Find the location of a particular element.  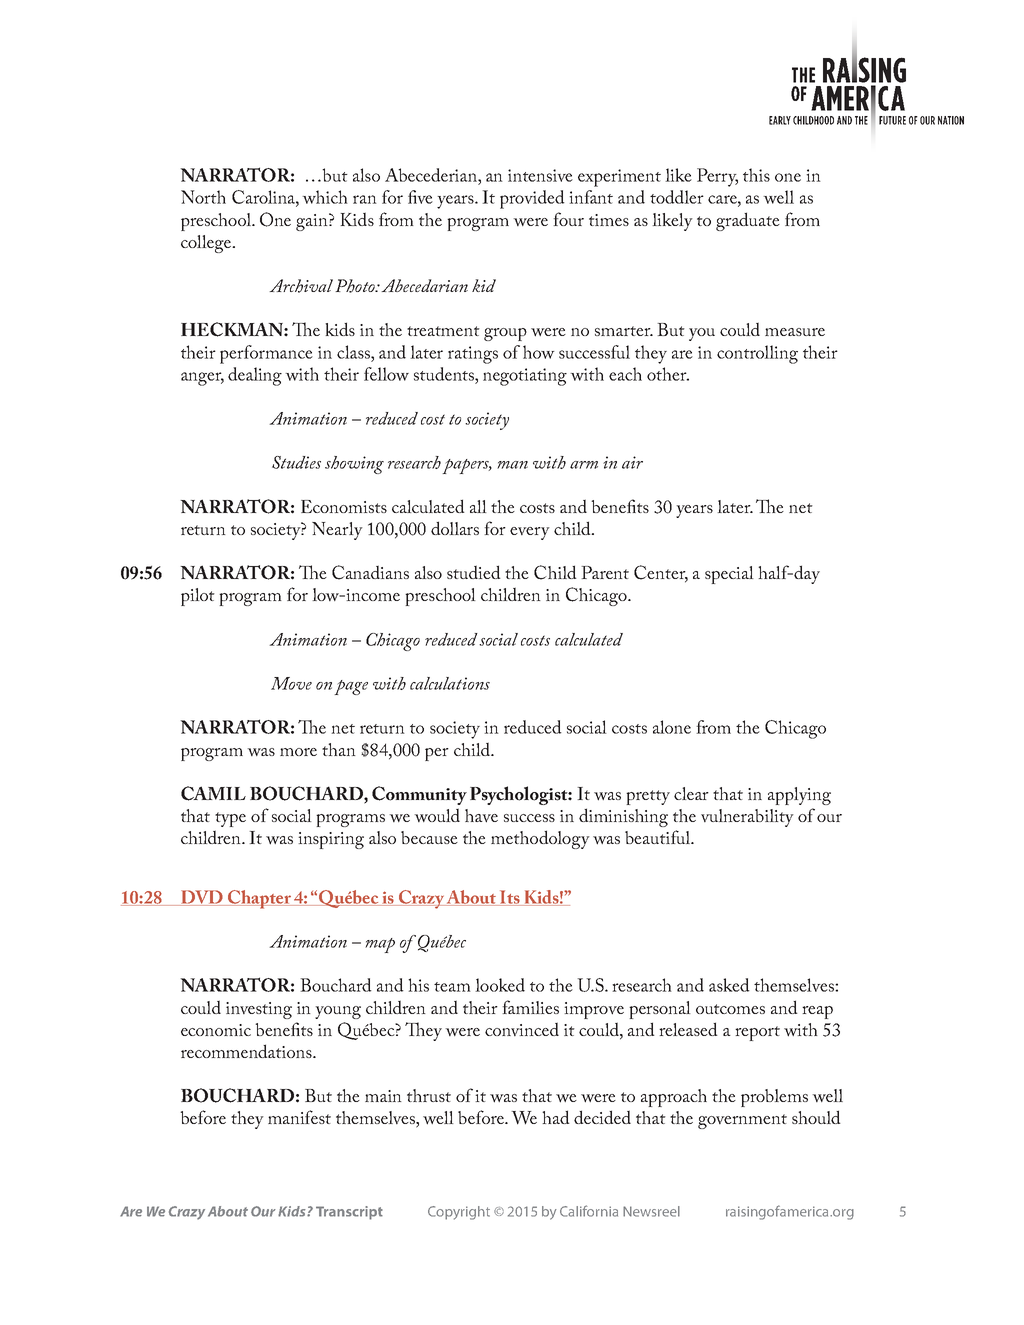

Copyright is located at coordinates (459, 1213).
